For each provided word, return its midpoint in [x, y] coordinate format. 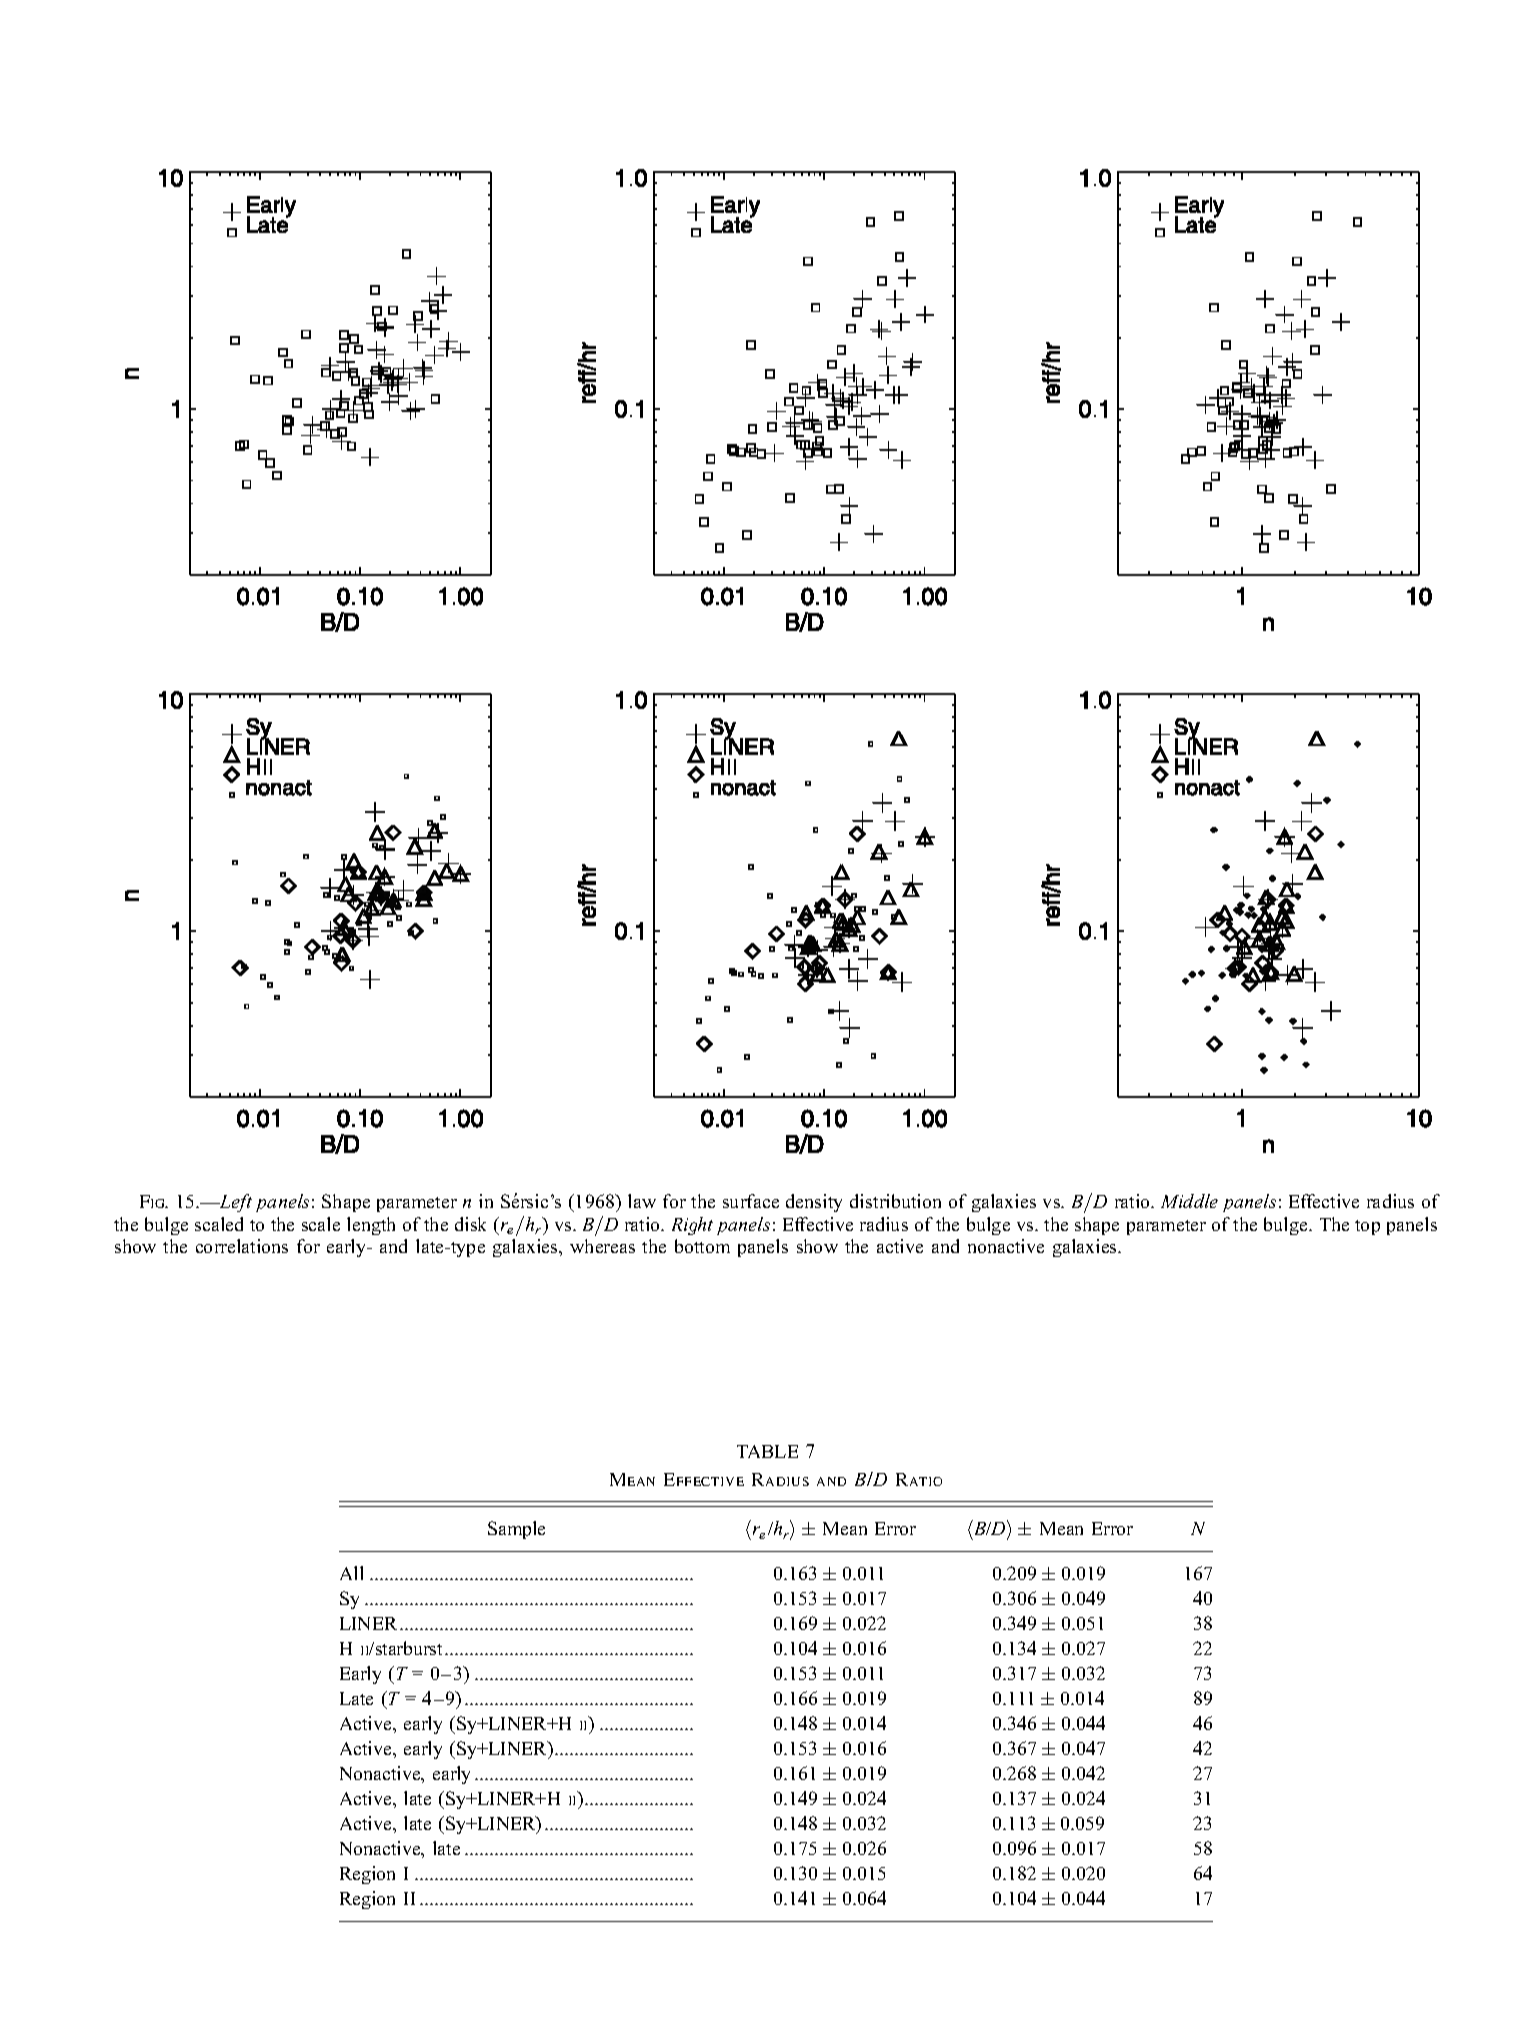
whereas [602, 1246]
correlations [242, 1246]
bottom [702, 1246]
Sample [516, 1530]
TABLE [767, 1451]
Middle [1189, 1201]
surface [751, 1201]
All [351, 1573]
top [1367, 1227]
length [371, 1226]
